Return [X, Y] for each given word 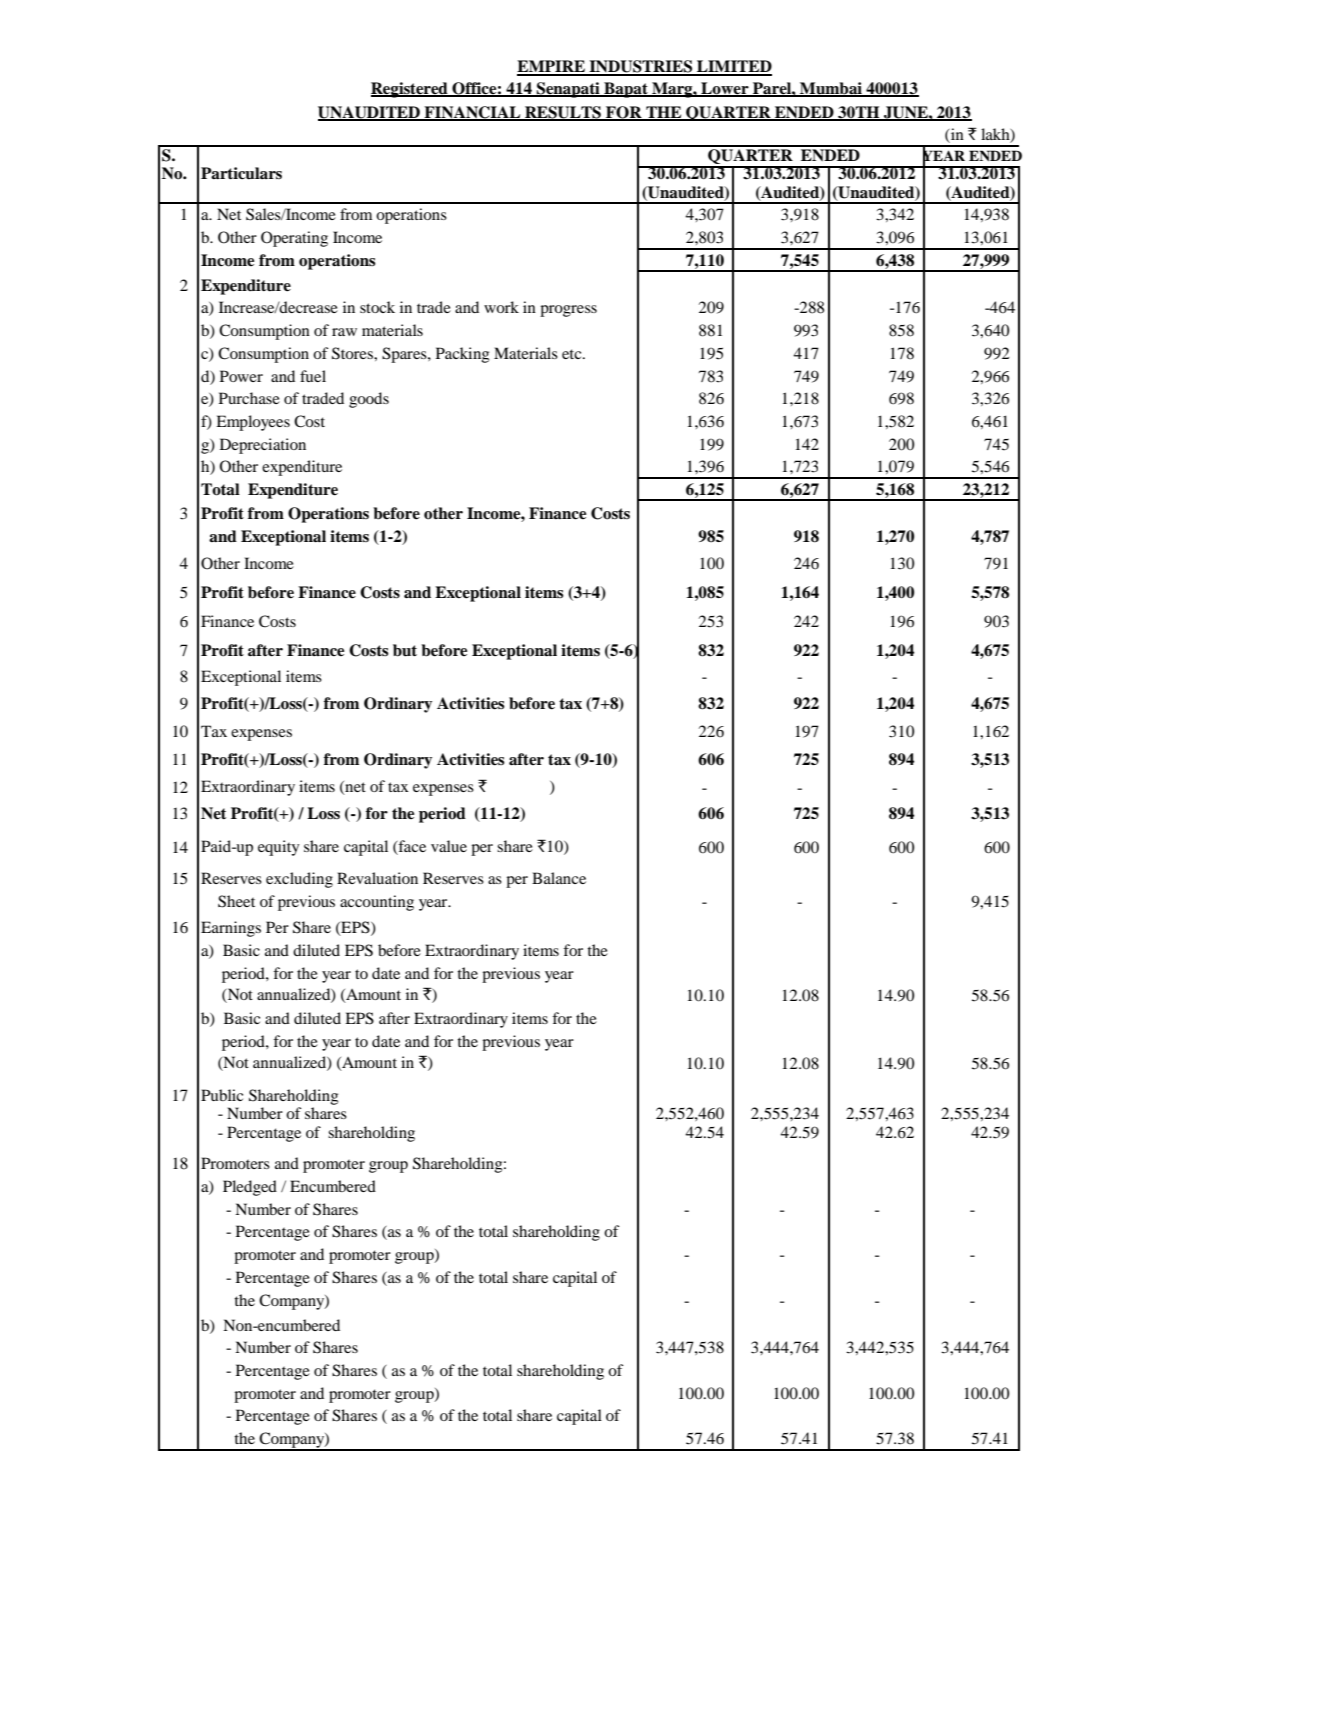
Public [222, 1095]
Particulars [241, 173]
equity [279, 848]
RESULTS [563, 113]
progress [568, 311]
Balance [559, 878]
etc [573, 354]
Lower [725, 89]
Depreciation [263, 446]
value [449, 846]
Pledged [250, 1188]
